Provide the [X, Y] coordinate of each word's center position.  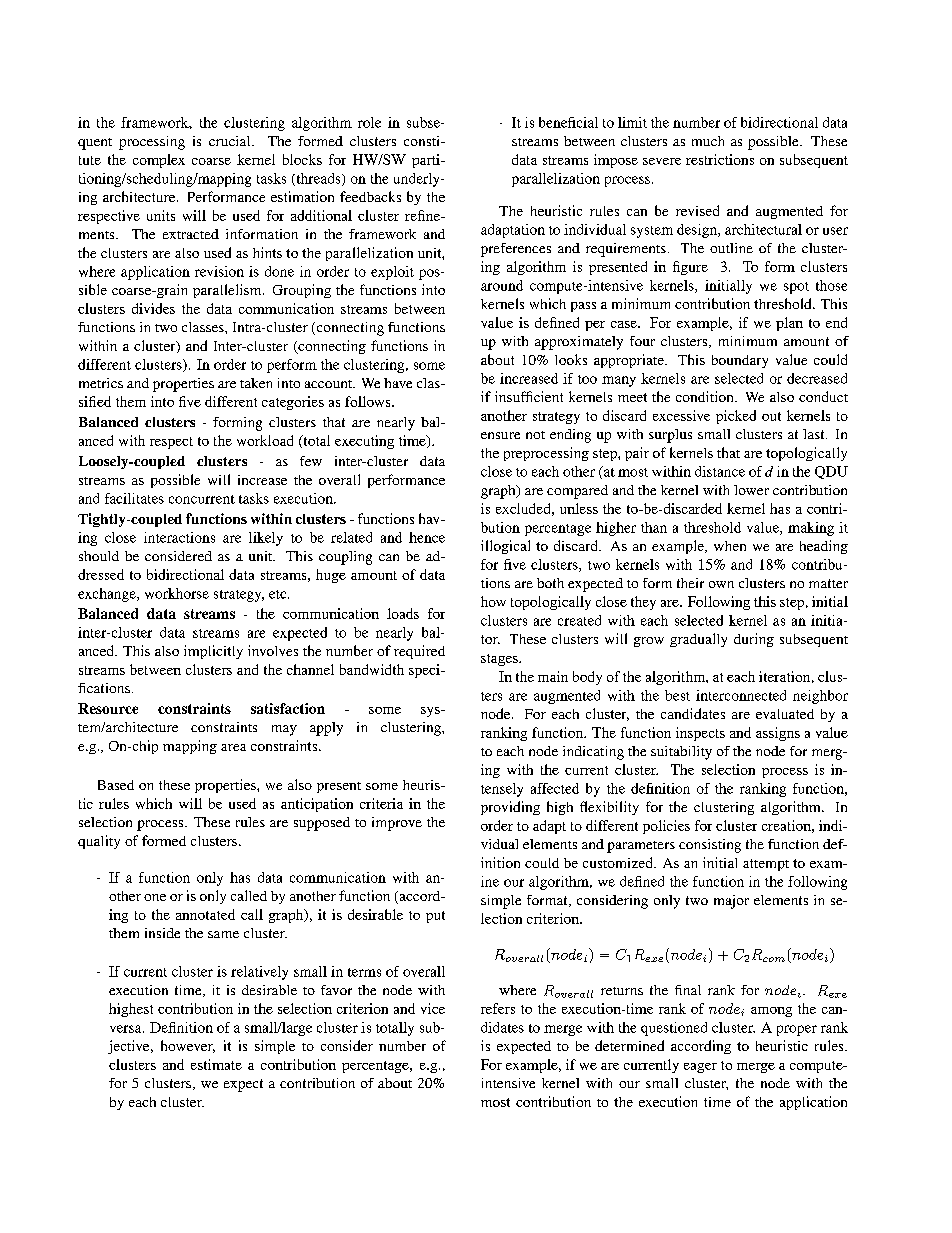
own [721, 584]
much [708, 141]
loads [403, 613]
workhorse [177, 593]
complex [159, 161]
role [369, 122]
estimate [216, 1064]
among [771, 1012]
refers [498, 1008]
